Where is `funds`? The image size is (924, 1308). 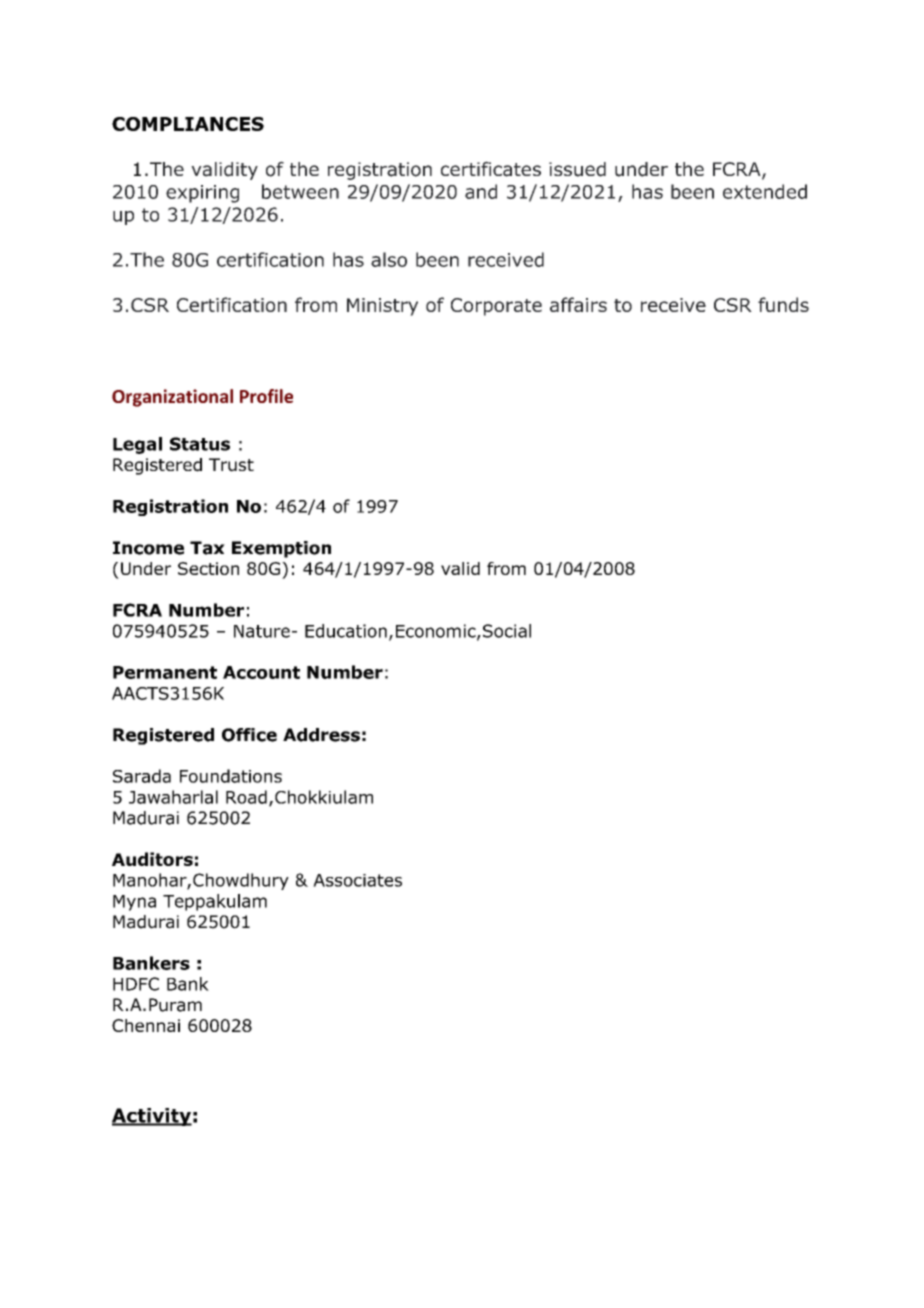 funds is located at coordinates (783, 304).
